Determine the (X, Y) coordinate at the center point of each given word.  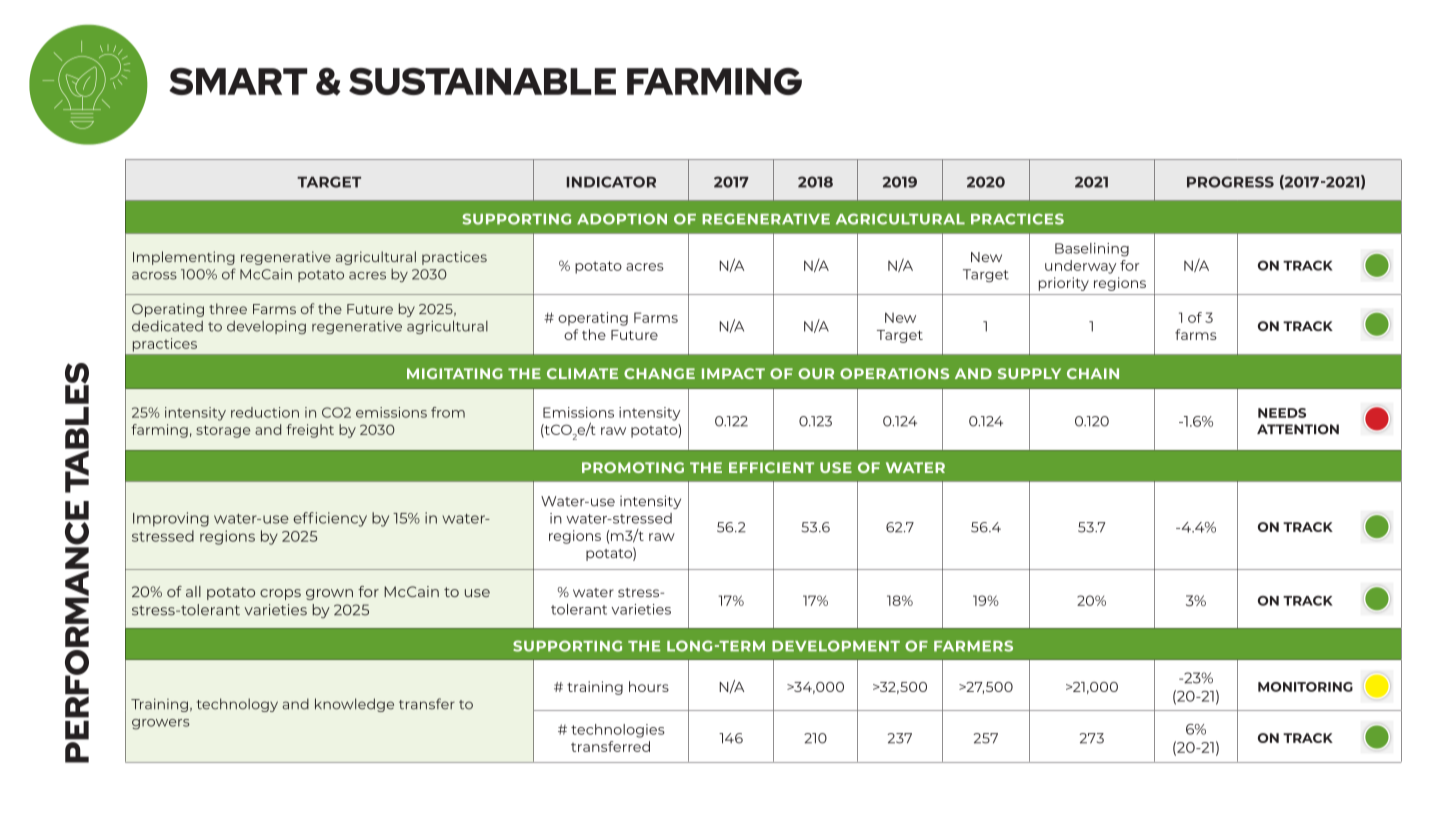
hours (649, 686)
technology (237, 705)
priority (1064, 284)
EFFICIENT (771, 467)
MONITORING (1305, 687)
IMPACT (733, 373)
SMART (238, 81)
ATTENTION (1298, 429)
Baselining (1092, 250)
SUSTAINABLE (482, 81)
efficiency (330, 519)
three (228, 308)
